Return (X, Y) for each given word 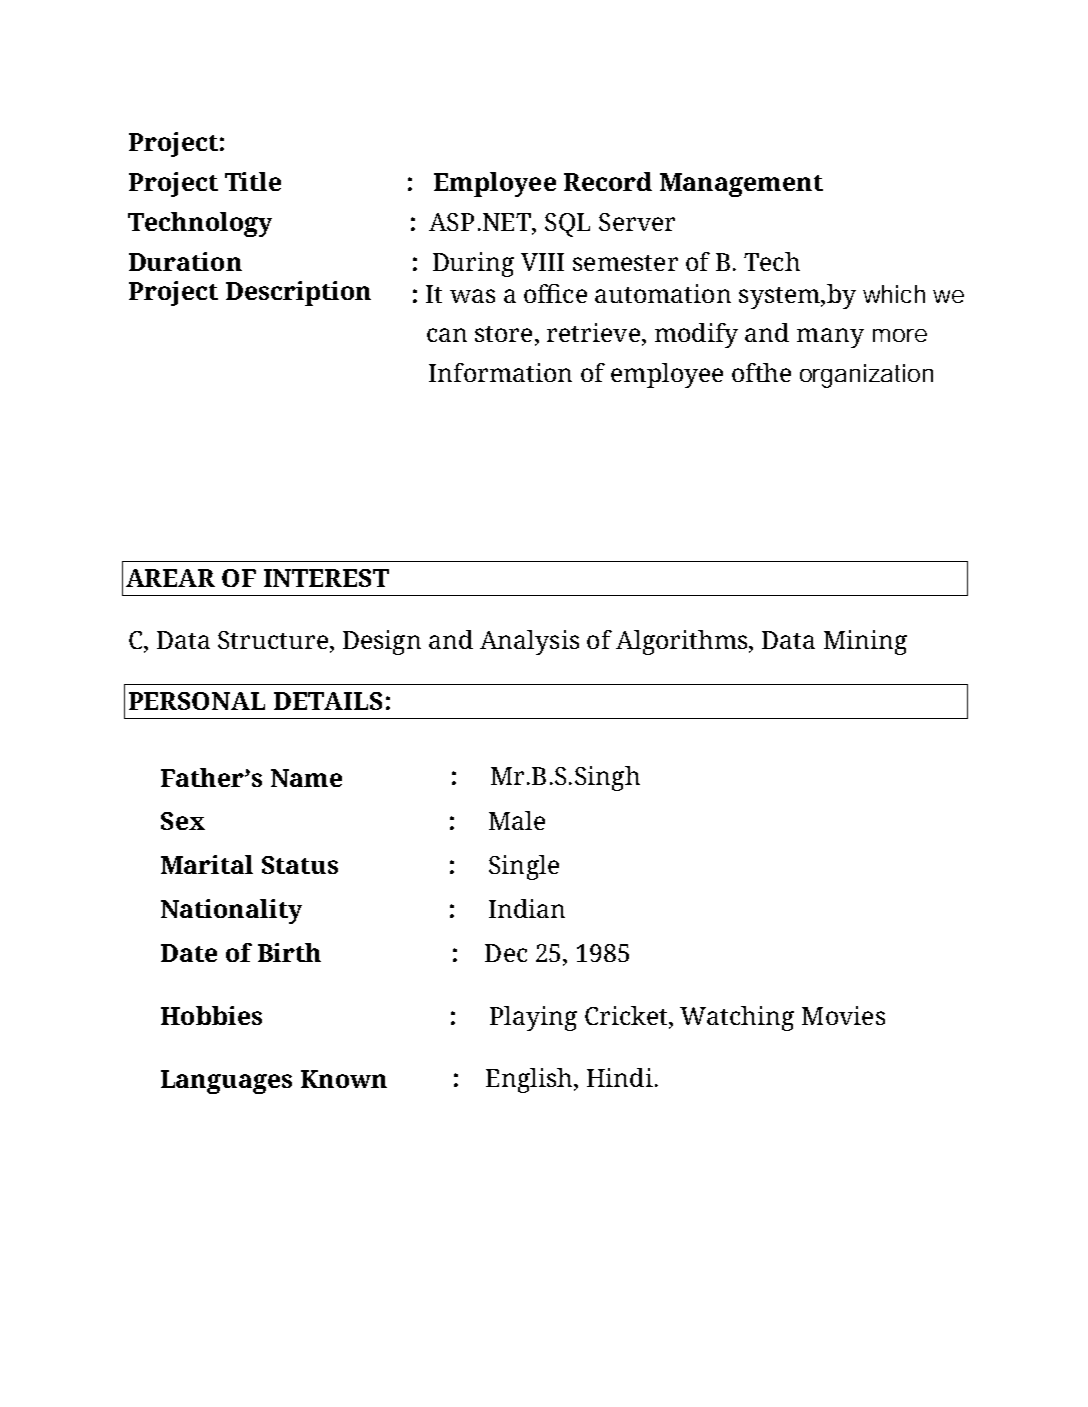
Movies (843, 1015)
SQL (567, 225)
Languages (226, 1082)
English (530, 1080)
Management (741, 185)
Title (253, 181)
